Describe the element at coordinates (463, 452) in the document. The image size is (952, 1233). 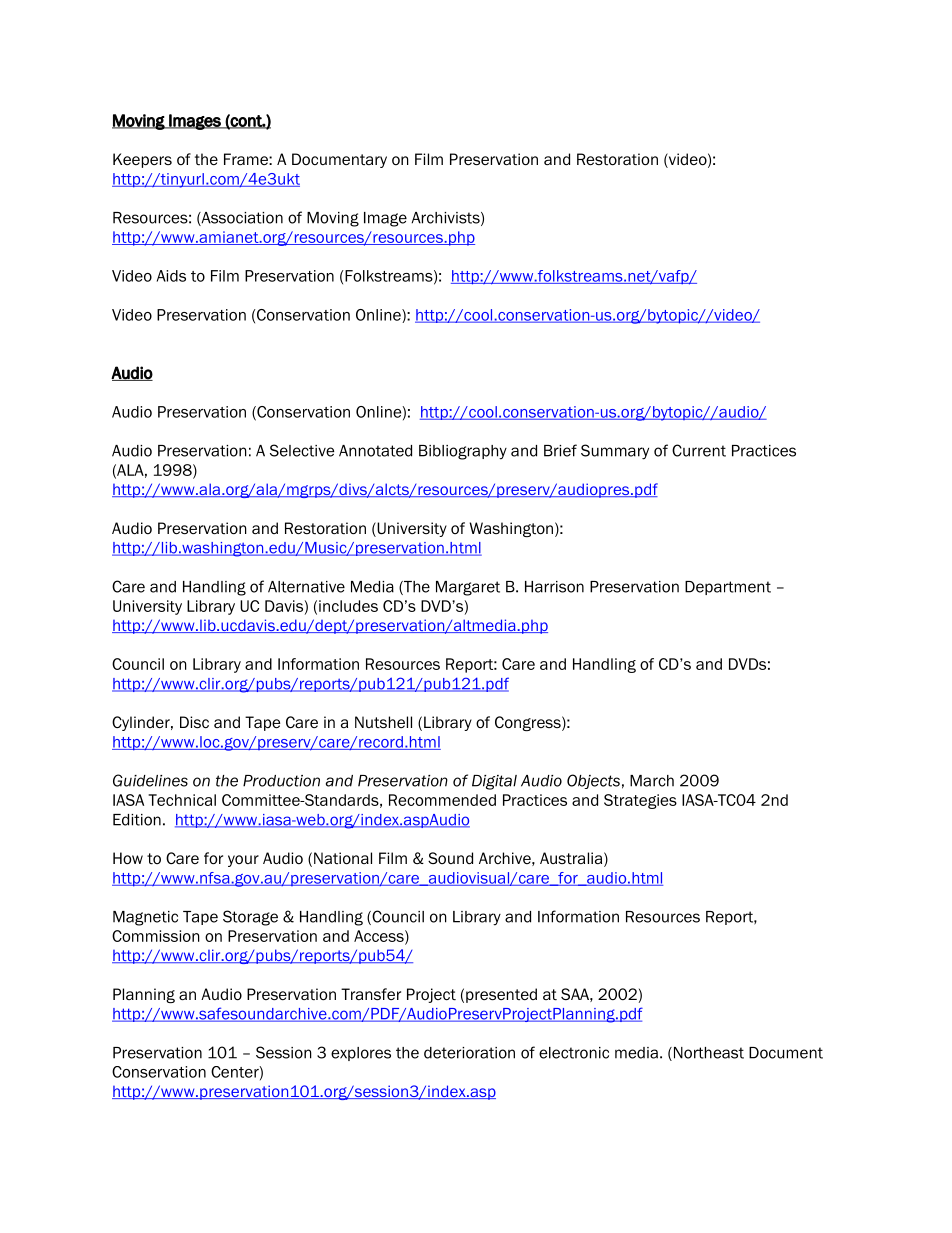
I see `Bibliography` at that location.
